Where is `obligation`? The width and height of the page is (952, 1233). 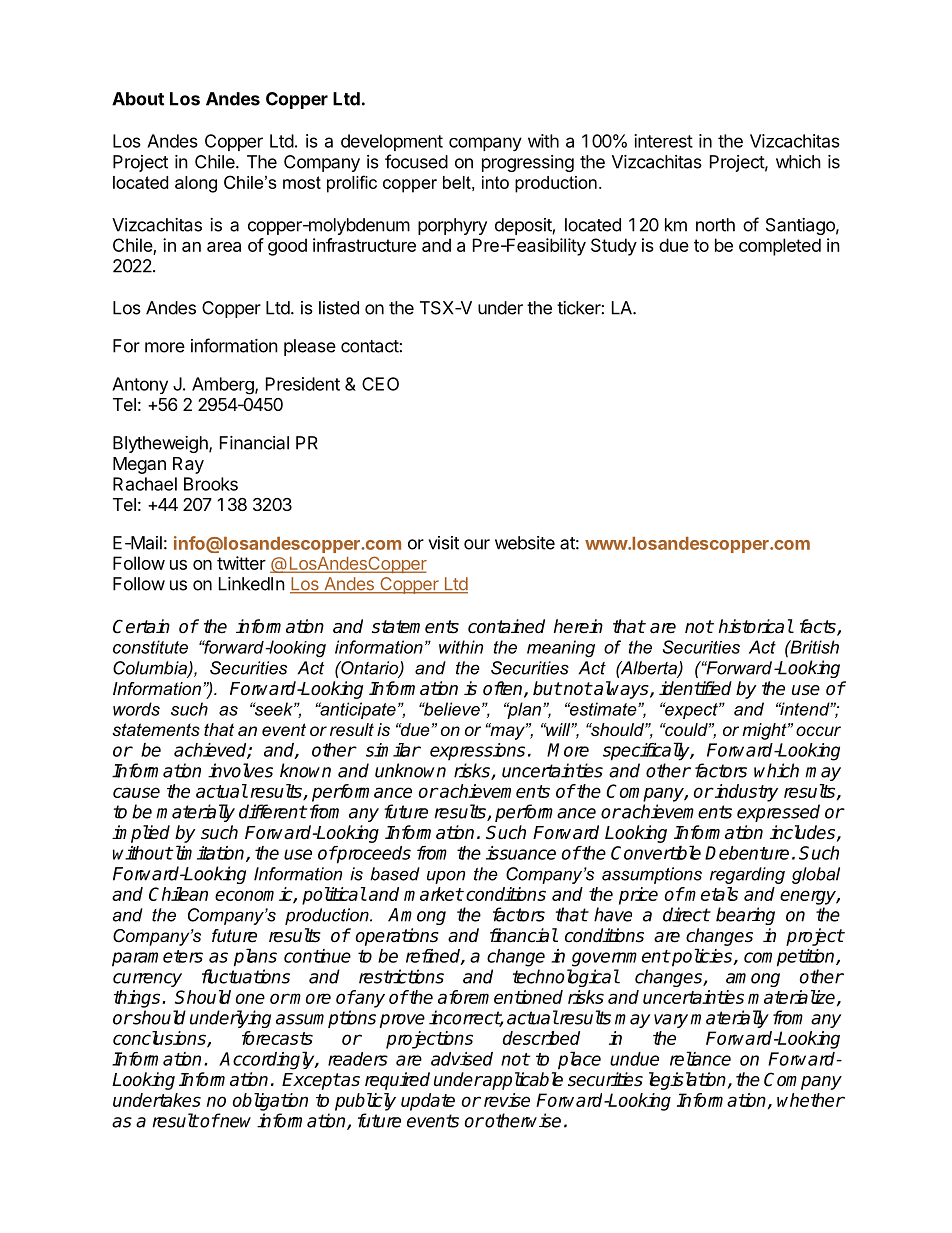
obligation is located at coordinates (270, 1102).
